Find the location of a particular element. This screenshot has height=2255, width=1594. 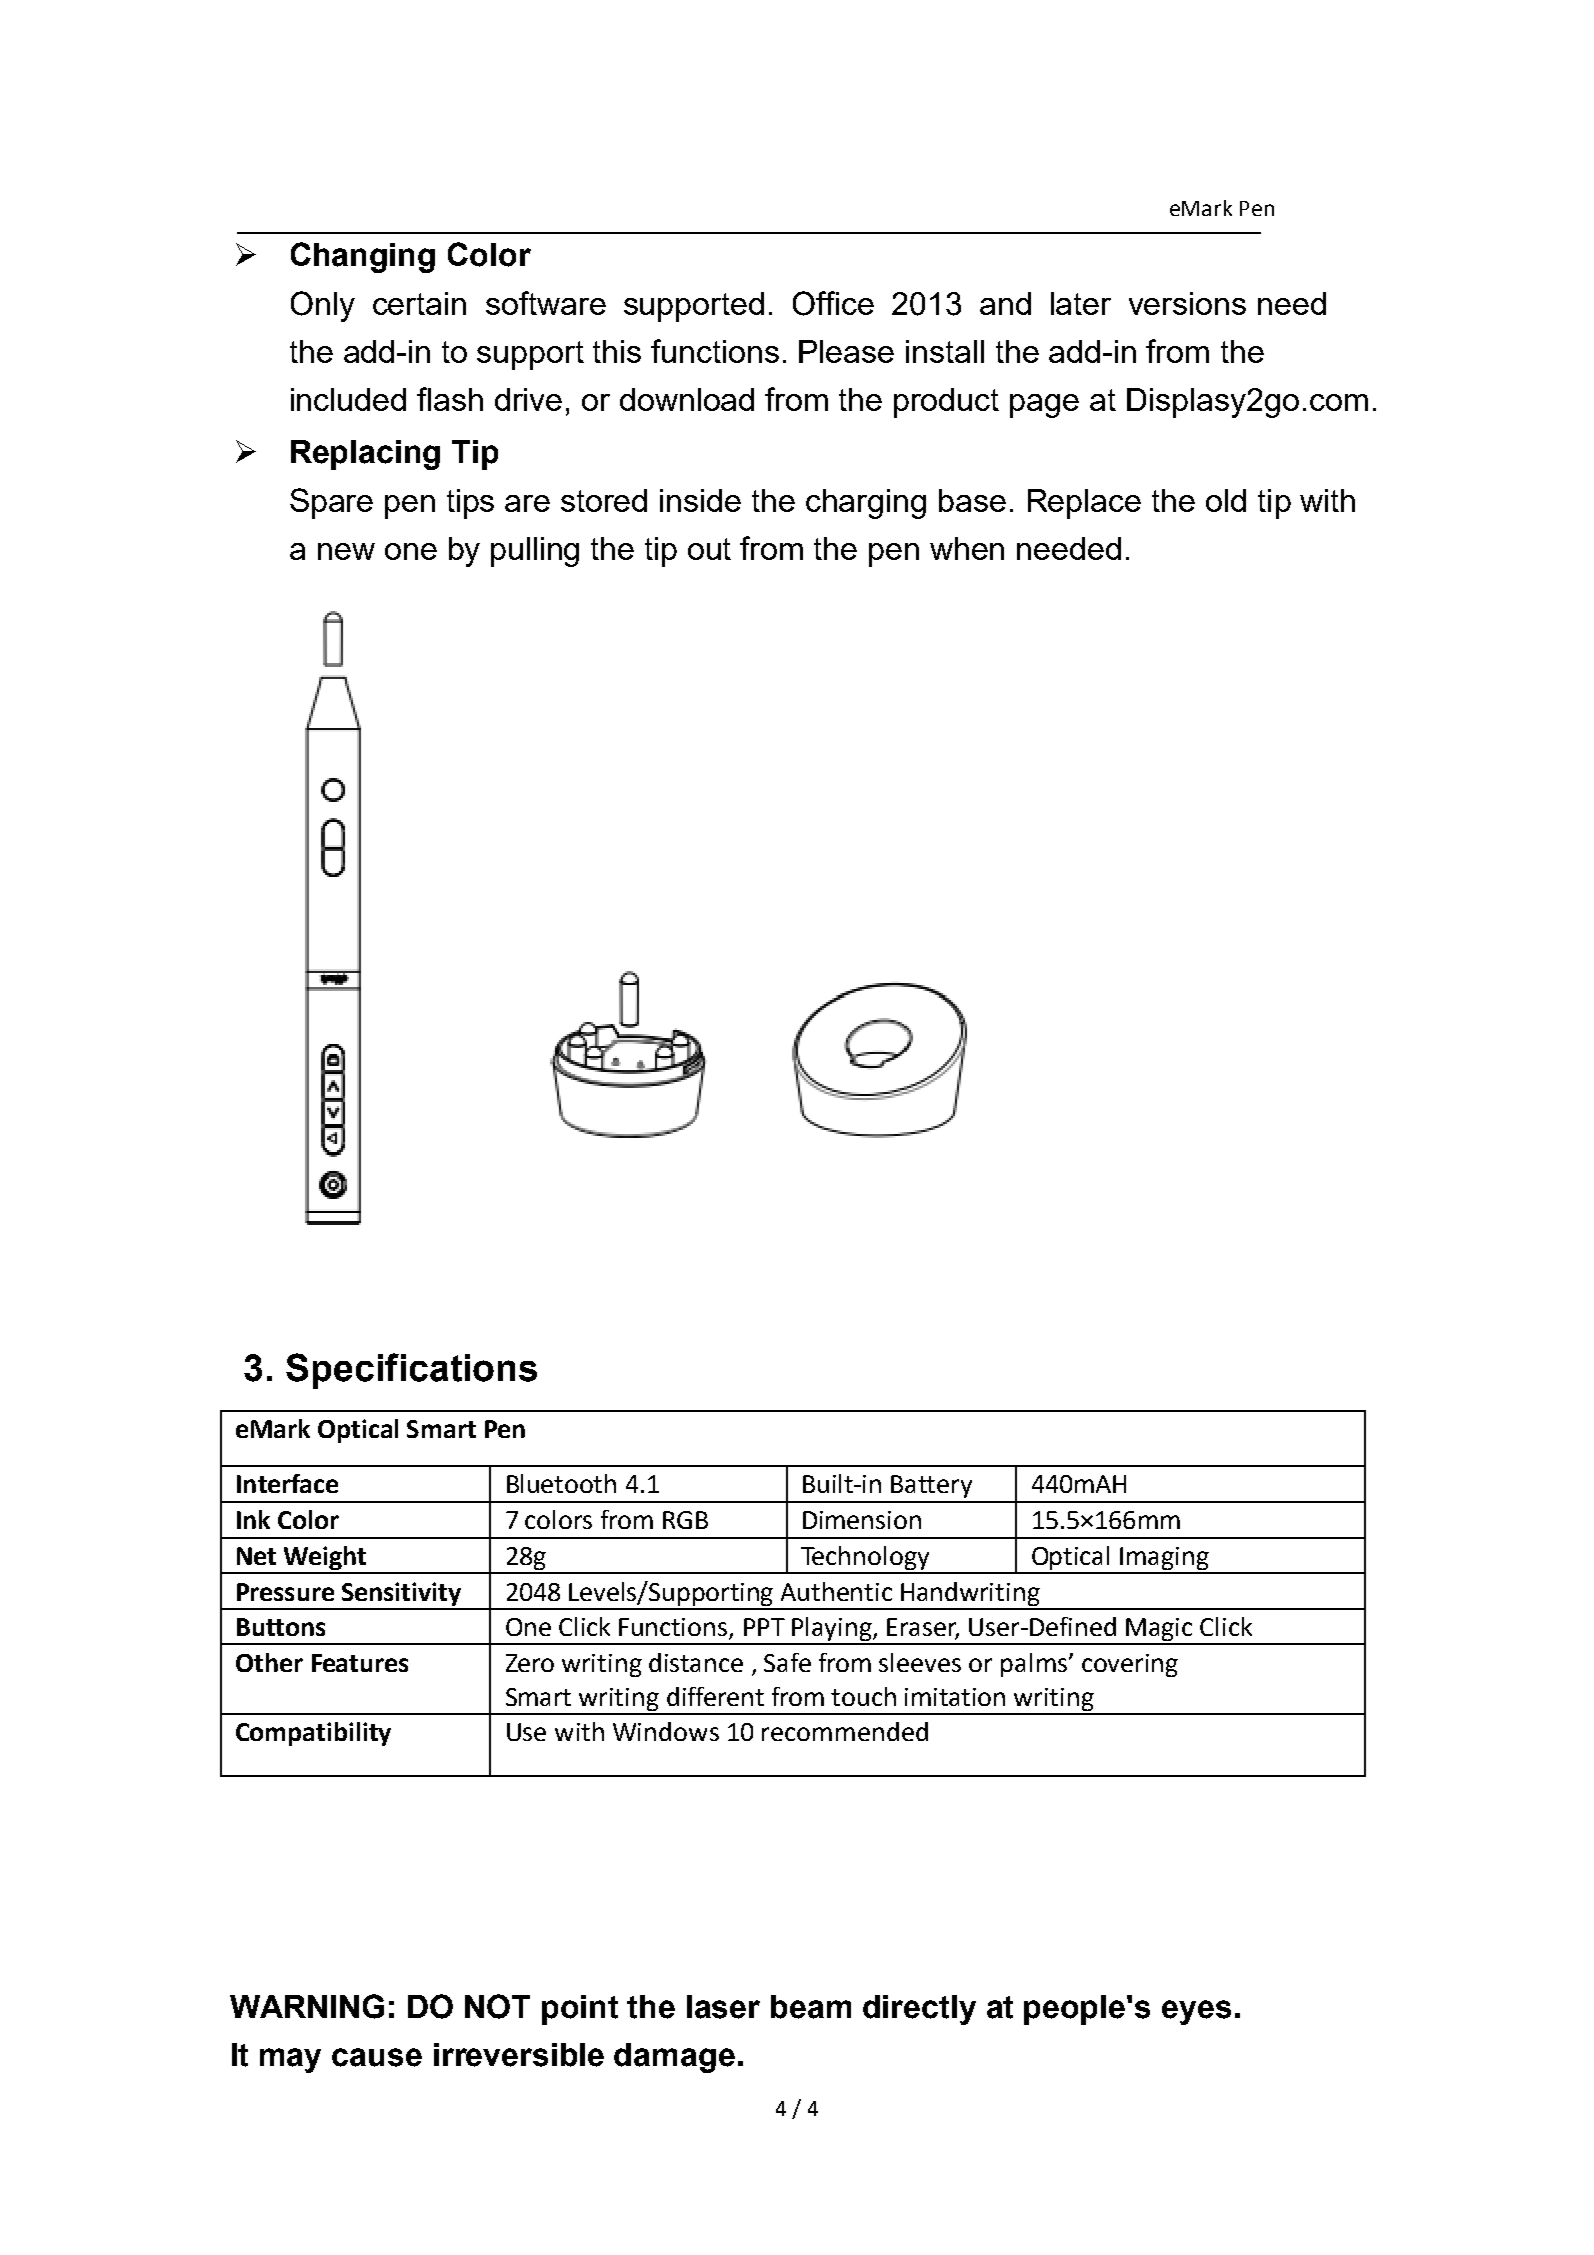

cause is located at coordinates (377, 2057).
